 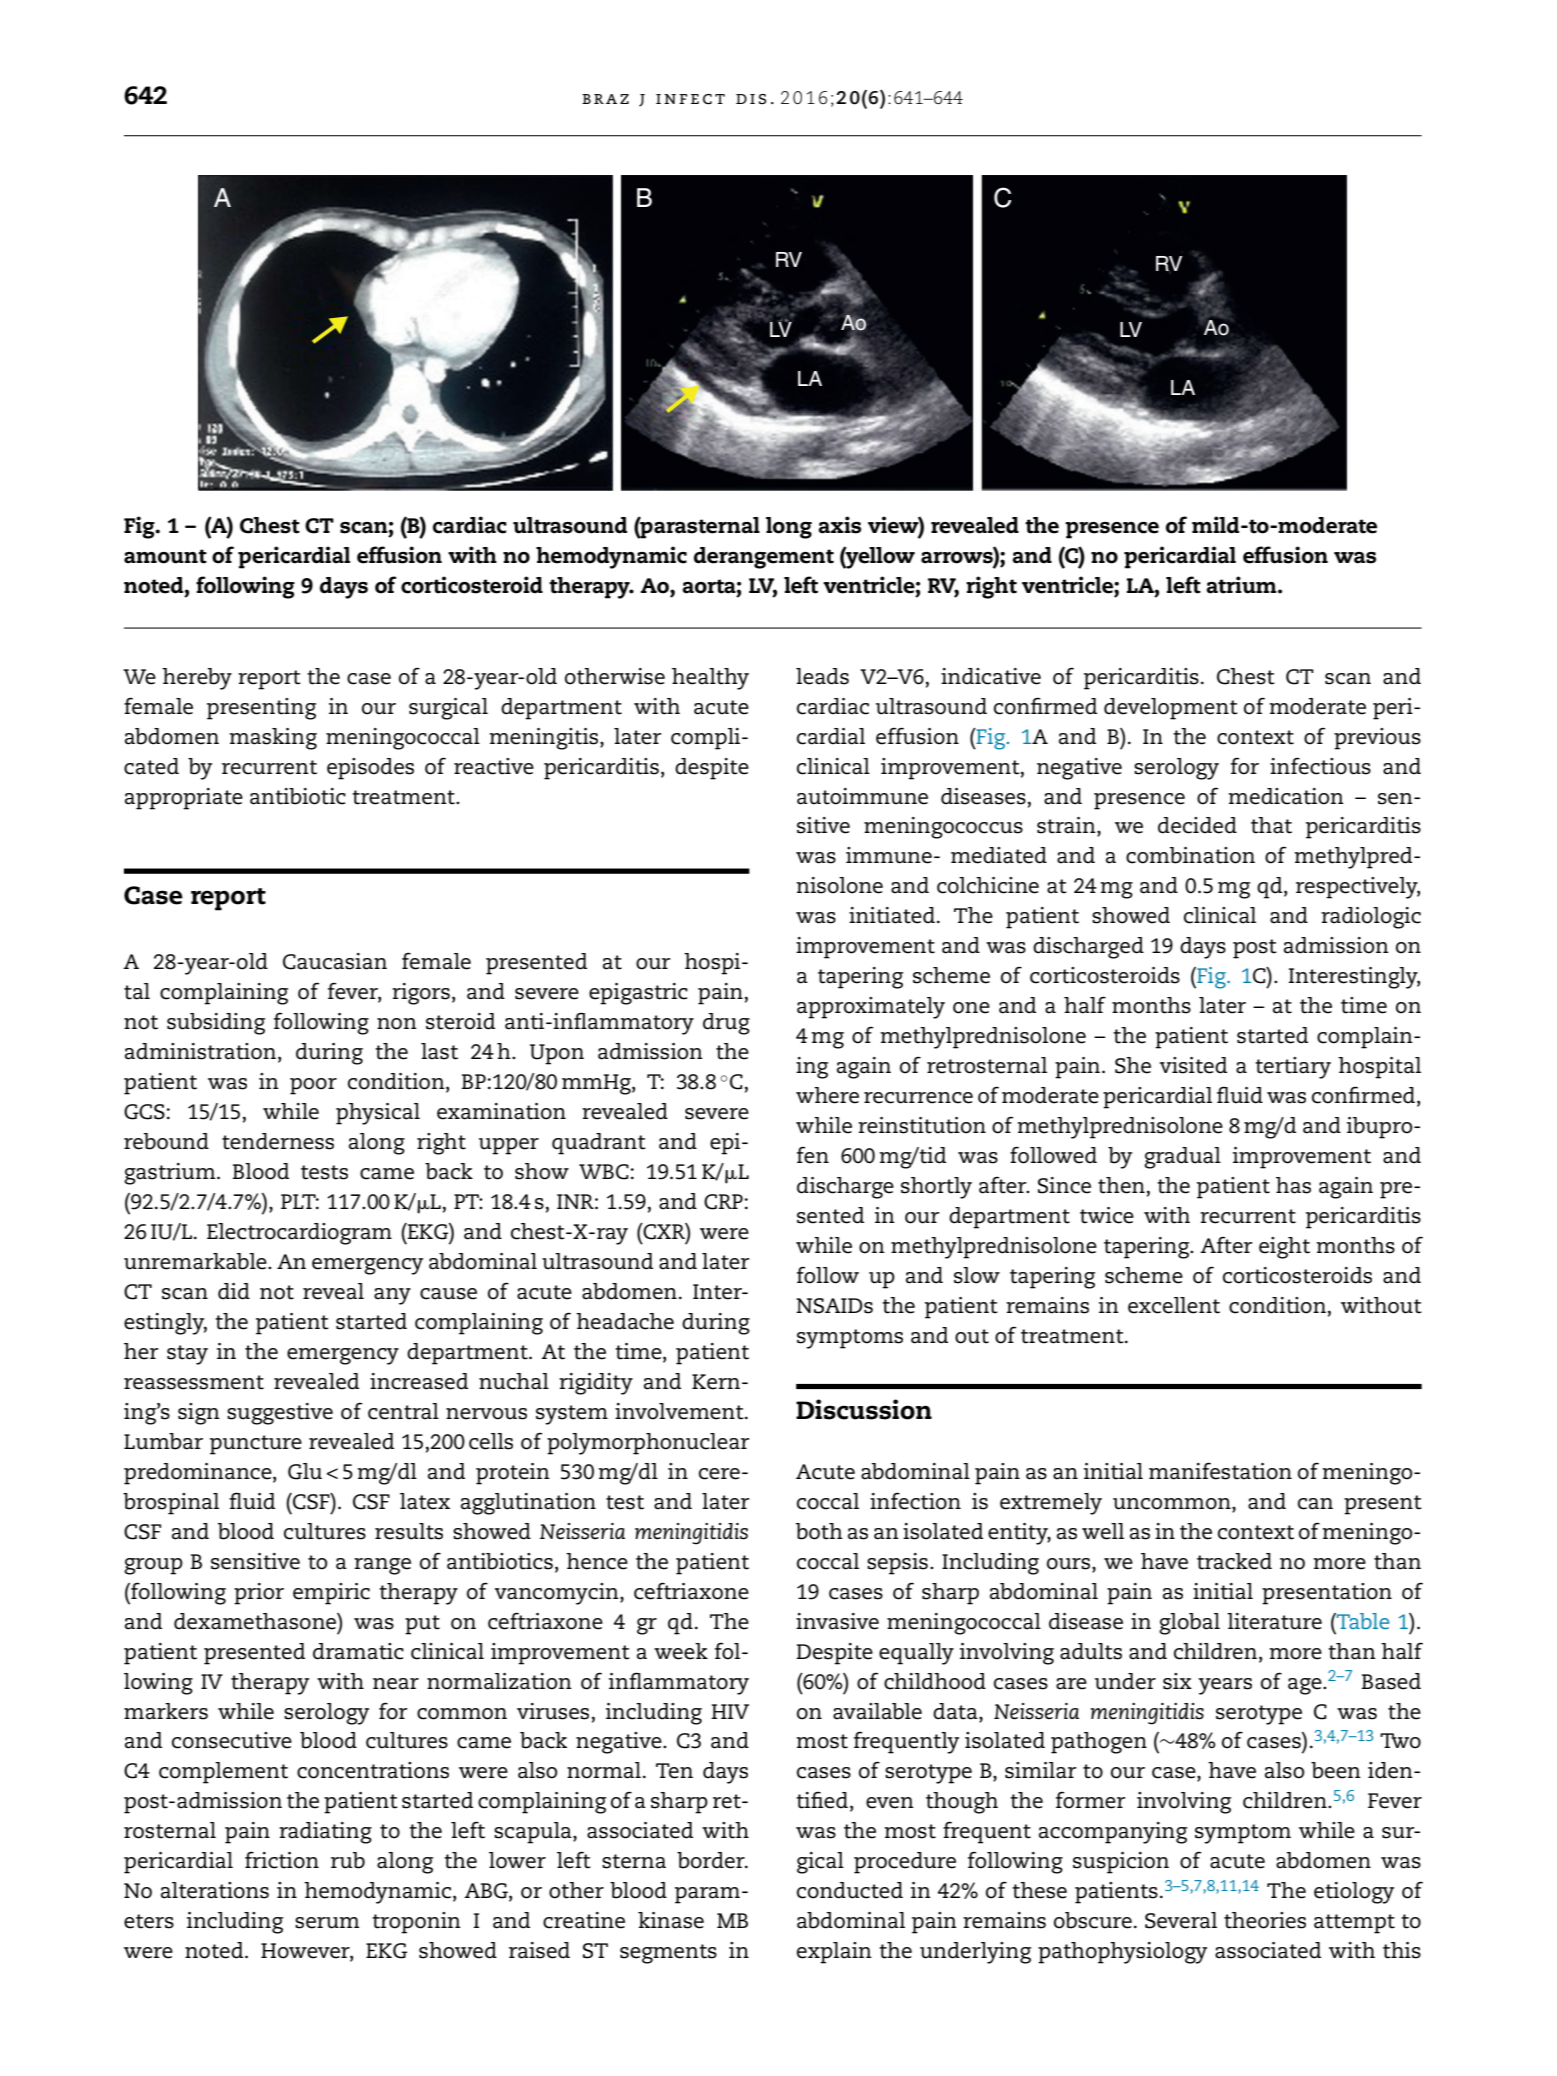 What do you see at coordinates (819, 1531) in the page?
I see `both` at bounding box center [819, 1531].
